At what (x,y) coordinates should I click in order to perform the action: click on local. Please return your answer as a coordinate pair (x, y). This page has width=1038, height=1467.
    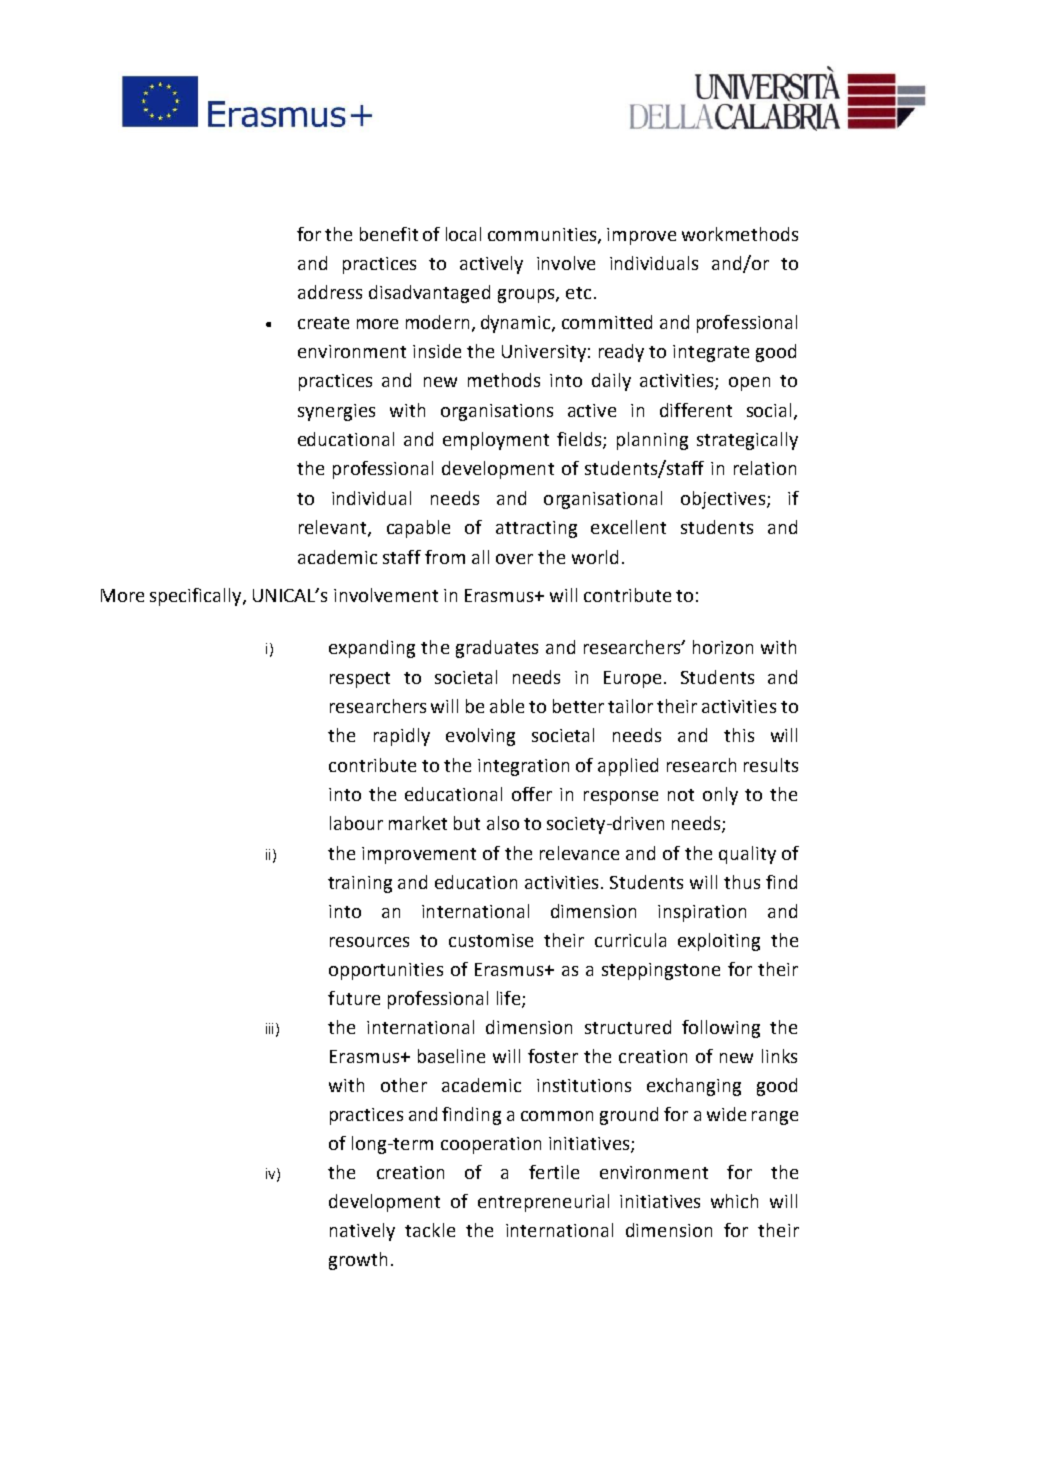
    Looking at the image, I should click on (463, 234).
